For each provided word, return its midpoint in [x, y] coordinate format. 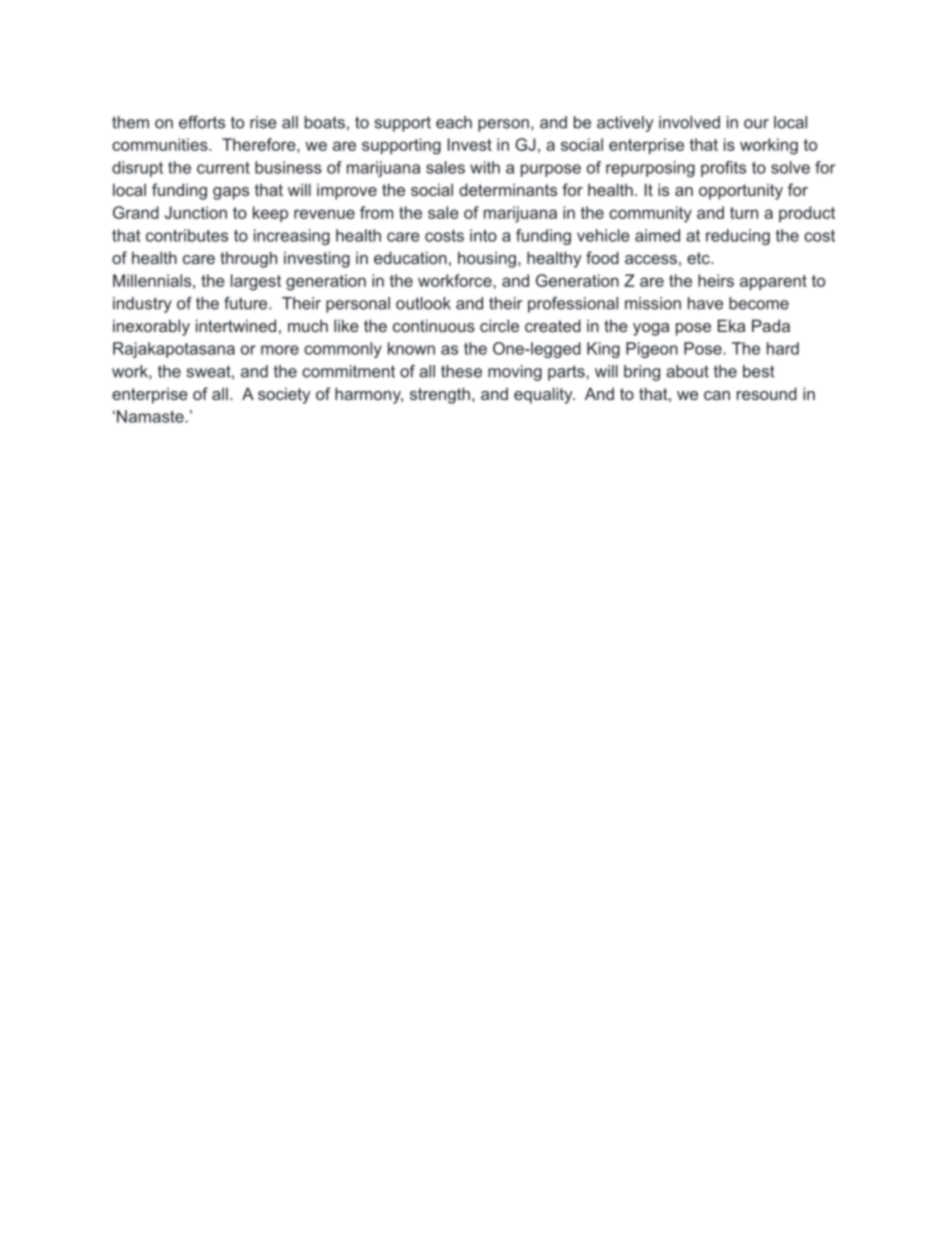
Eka [731, 325]
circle [499, 325]
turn [744, 213]
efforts [202, 122]
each [454, 122]
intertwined [236, 325]
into [483, 235]
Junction [196, 212]
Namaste [150, 416]
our [756, 124]
